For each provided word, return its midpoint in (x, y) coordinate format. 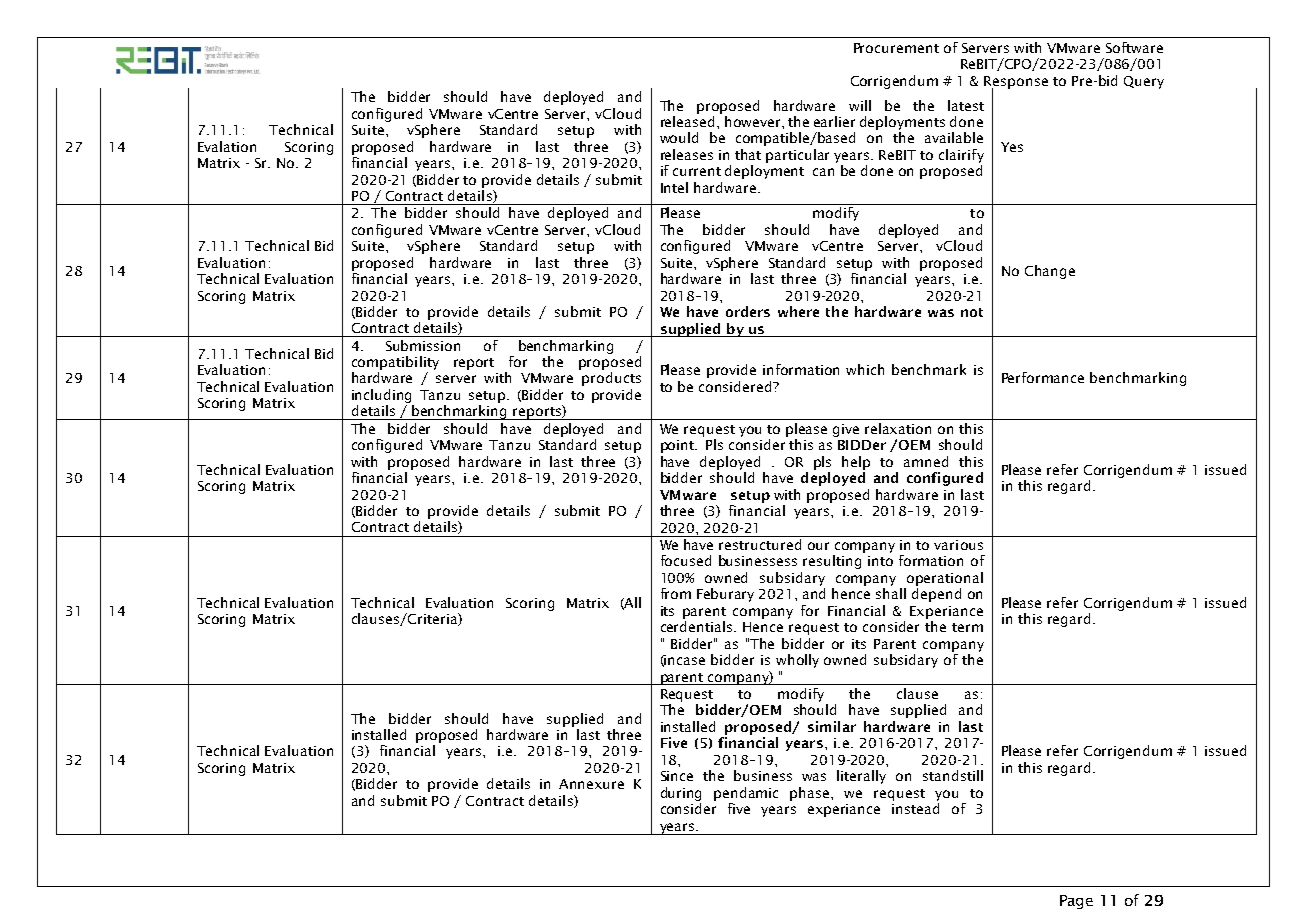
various (958, 545)
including (381, 396)
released (687, 121)
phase (811, 794)
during (681, 794)
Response (1016, 83)
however (754, 121)
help (856, 463)
